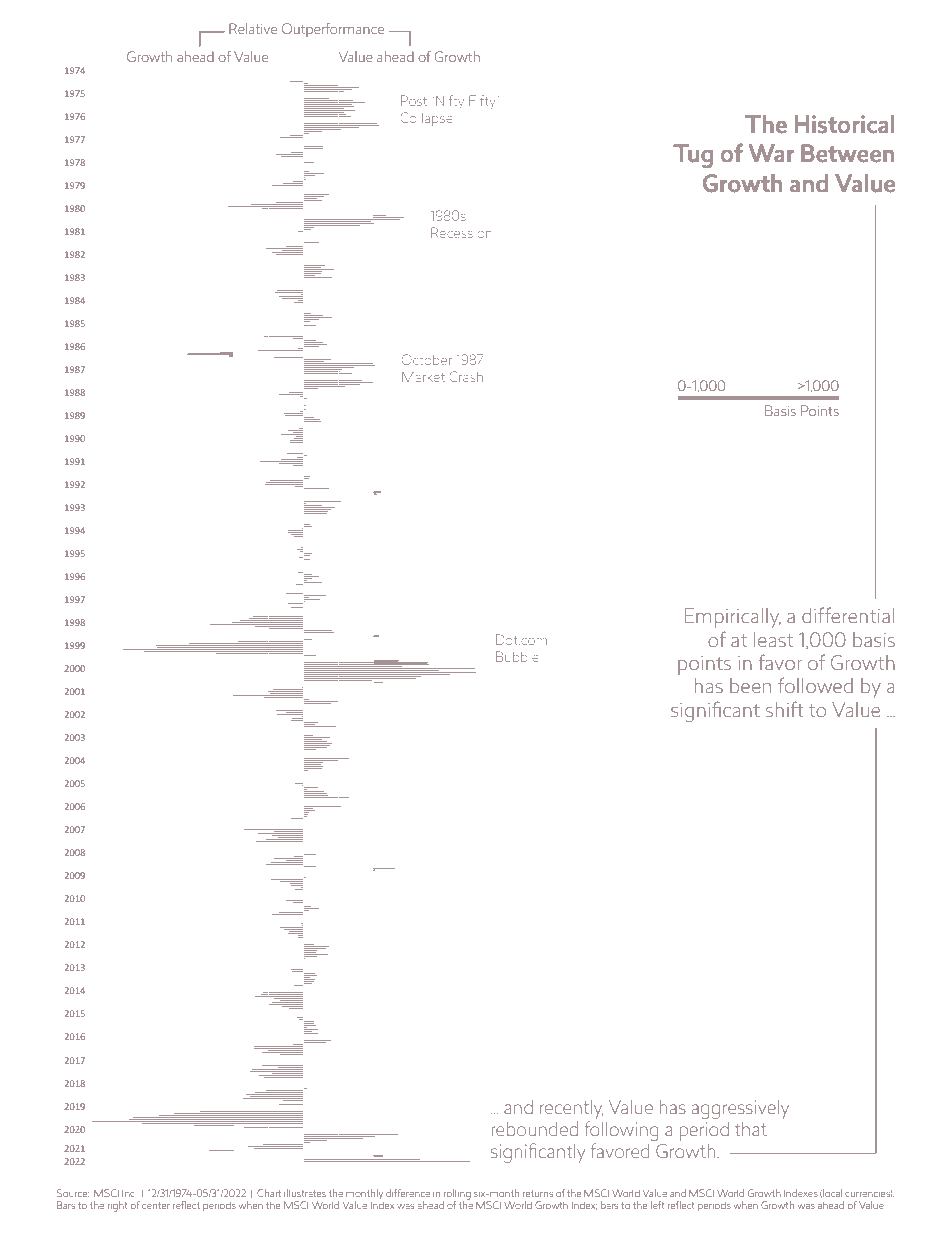 The width and height of the page is (952, 1233). I want to click on been, so click(750, 686).
